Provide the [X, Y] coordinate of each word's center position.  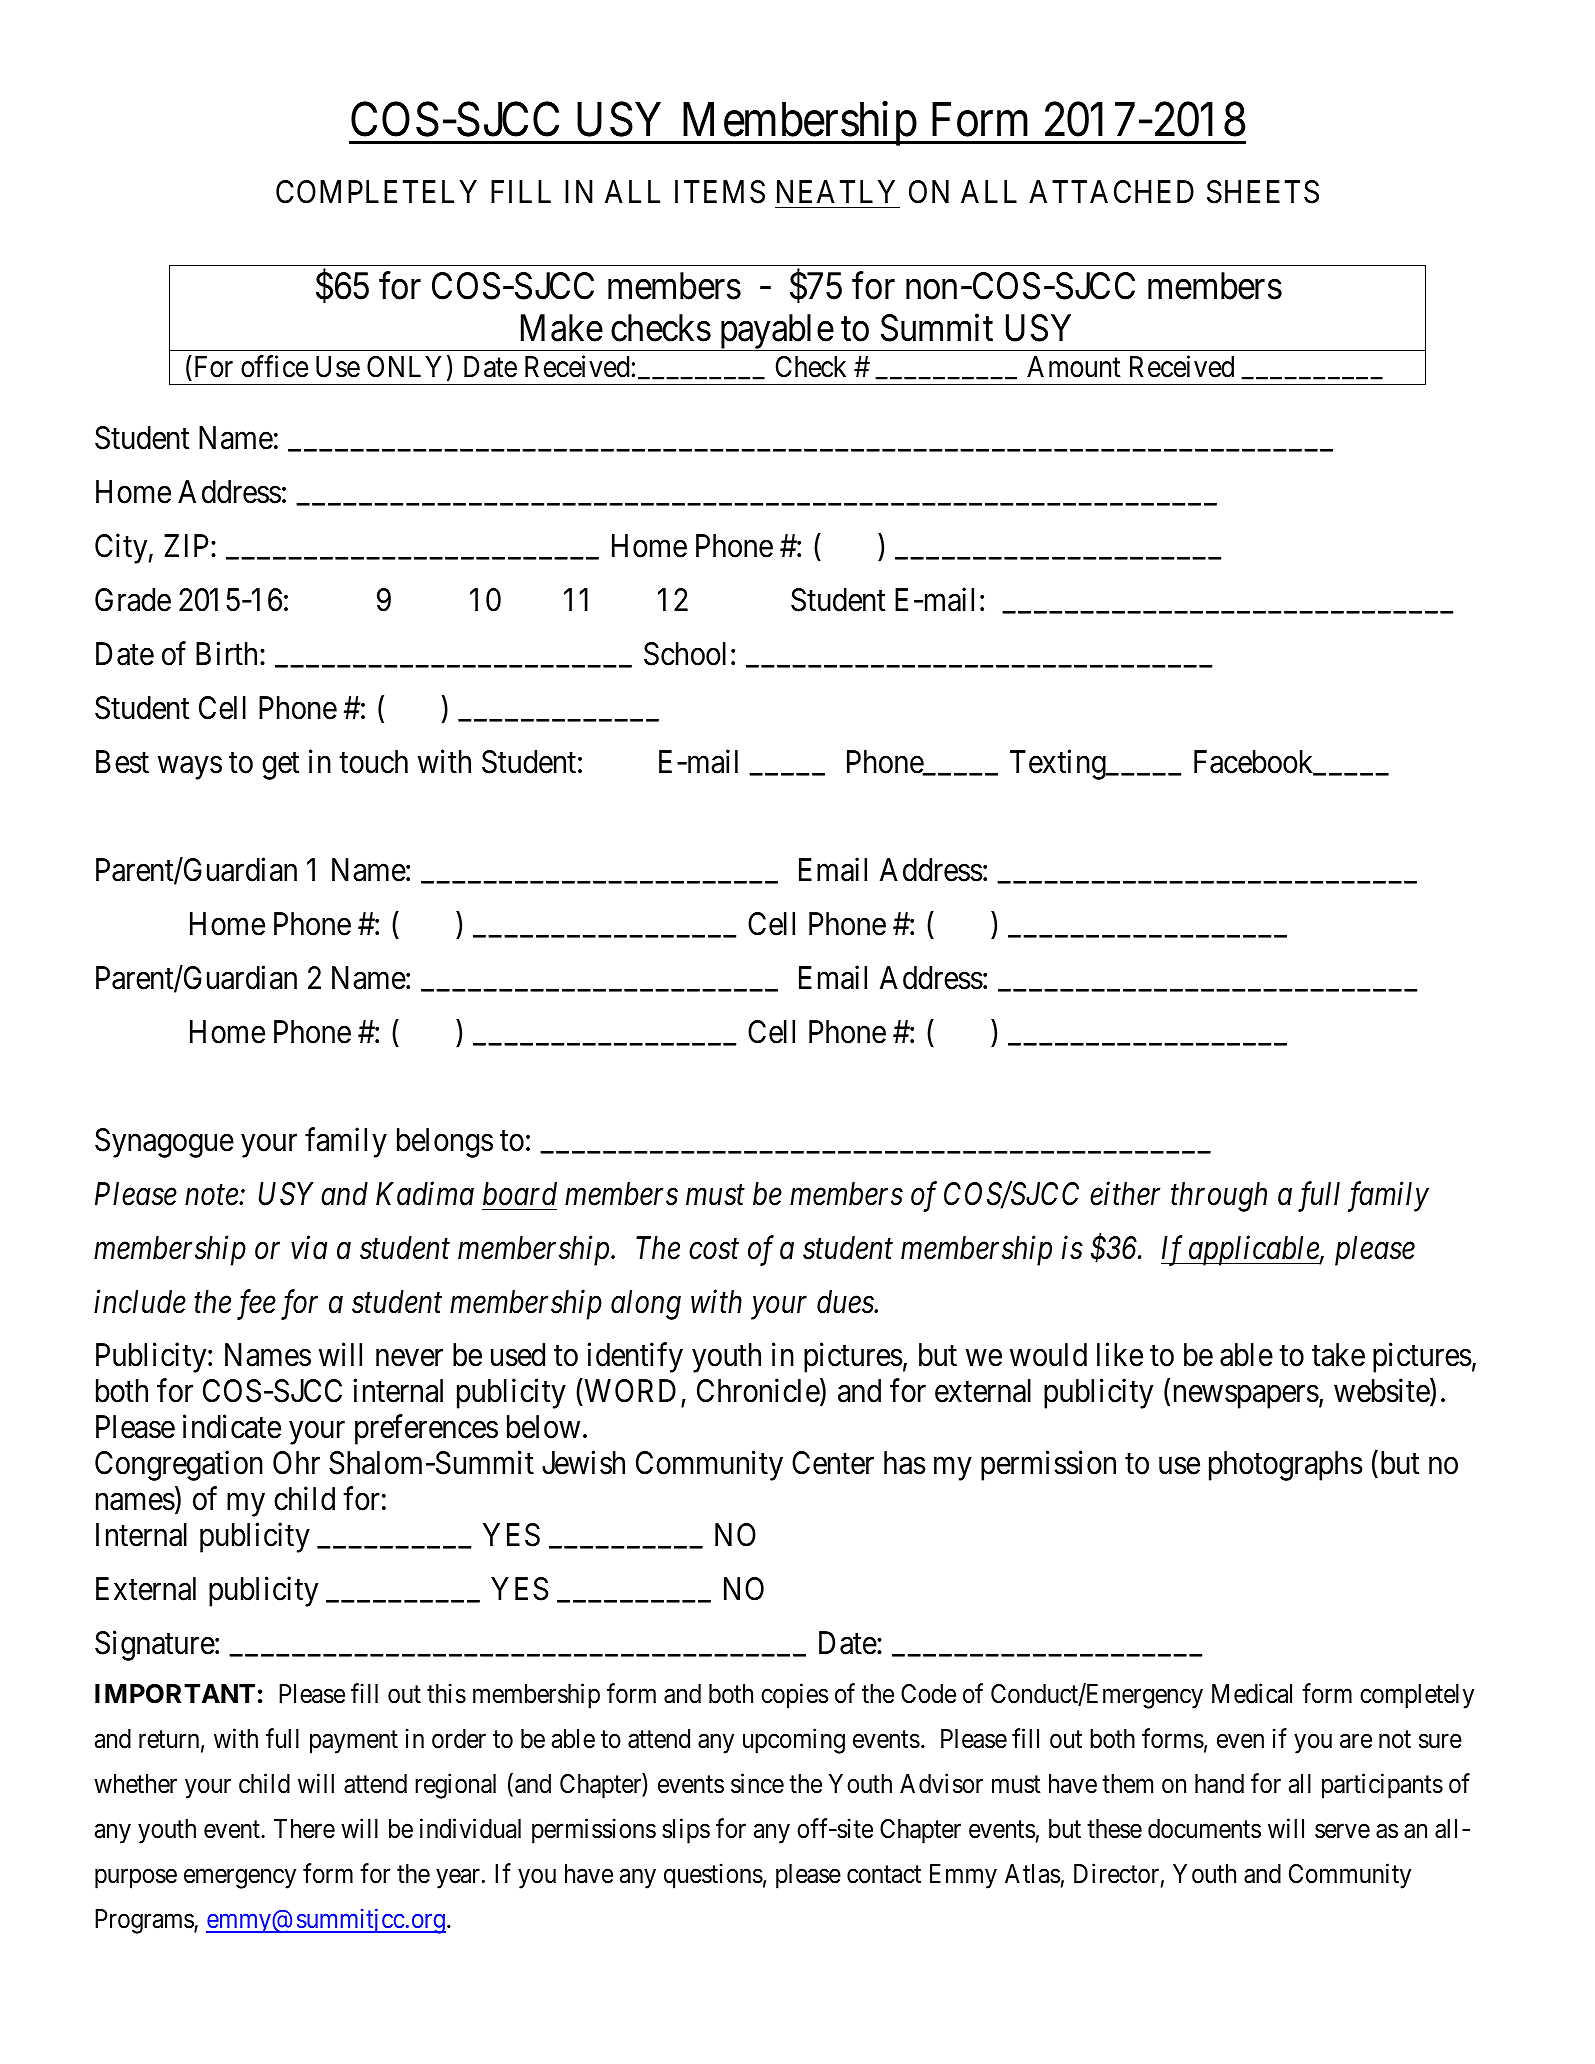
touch [373, 762]
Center [833, 1463]
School [685, 654]
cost [714, 1250]
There [304, 1829]
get [280, 766]
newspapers [1246, 1397]
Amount [1074, 367]
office [274, 366]
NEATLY [836, 191]
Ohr [296, 1463]
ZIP [188, 545]
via [309, 1248]
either [1125, 1193]
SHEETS [1263, 192]
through [1219, 1197]
